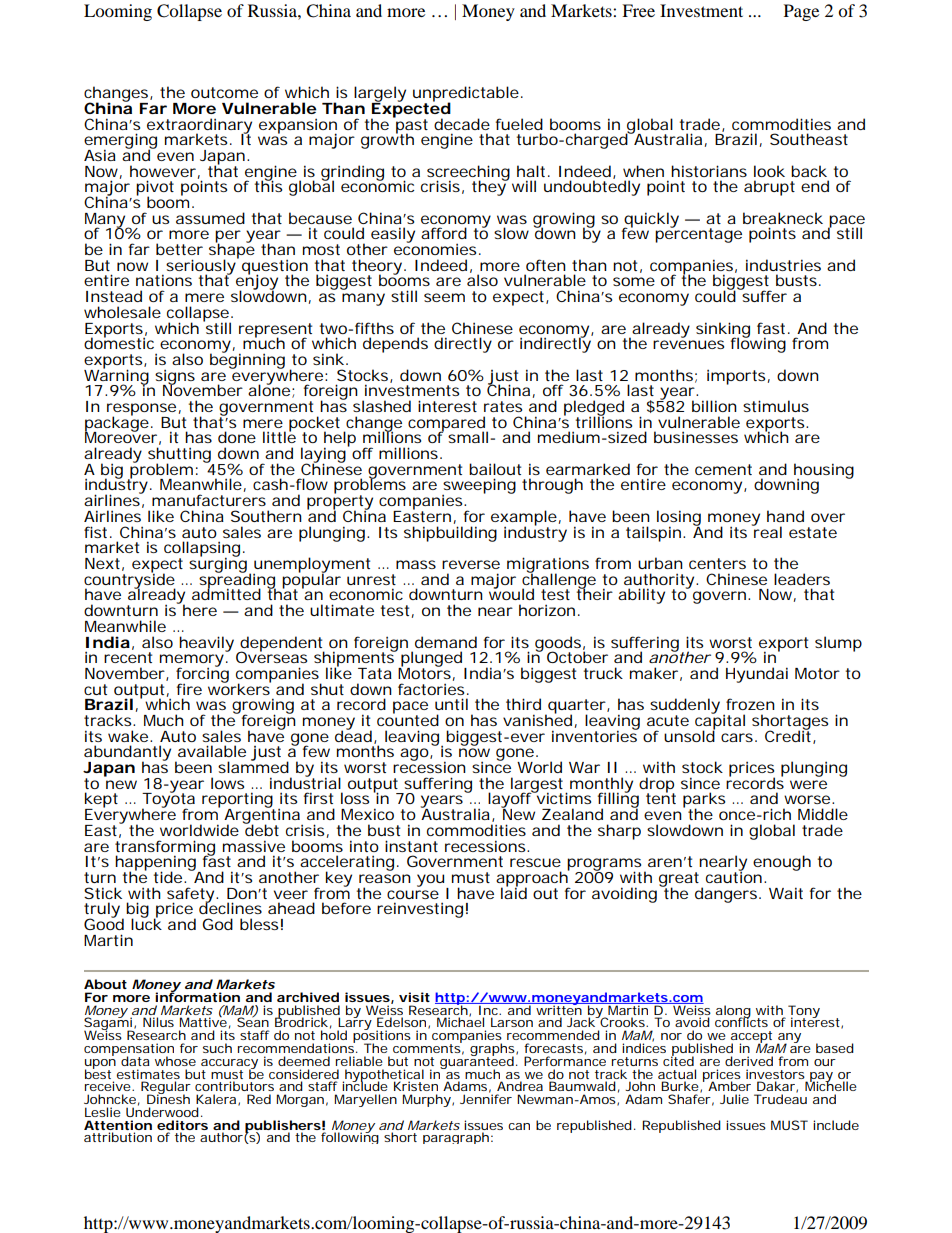 Image resolution: width=952 pixels, height=1233 pixels. I want to click on available, so click(212, 751).
